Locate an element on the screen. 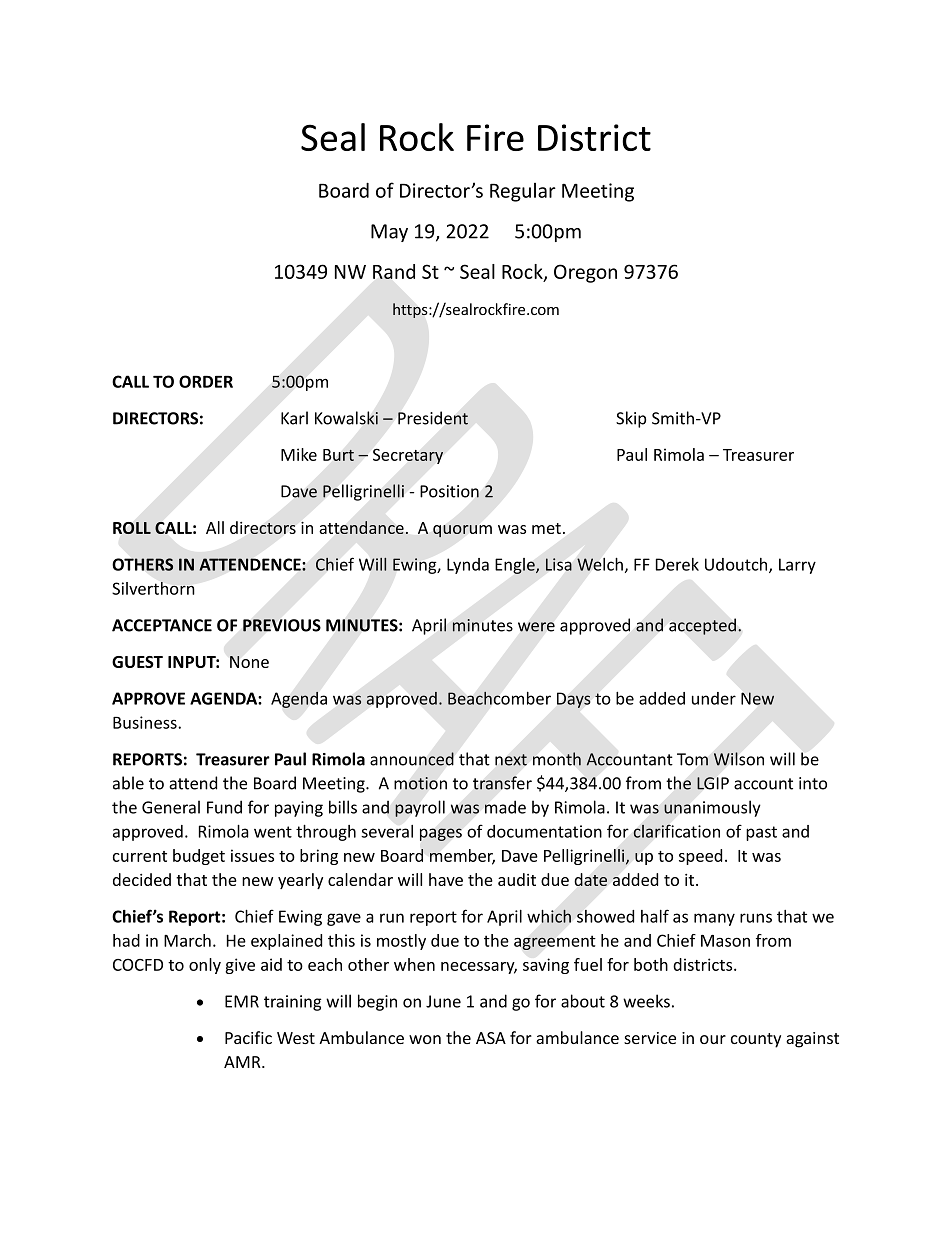 This screenshot has width=952, height=1233. May is located at coordinates (389, 233).
